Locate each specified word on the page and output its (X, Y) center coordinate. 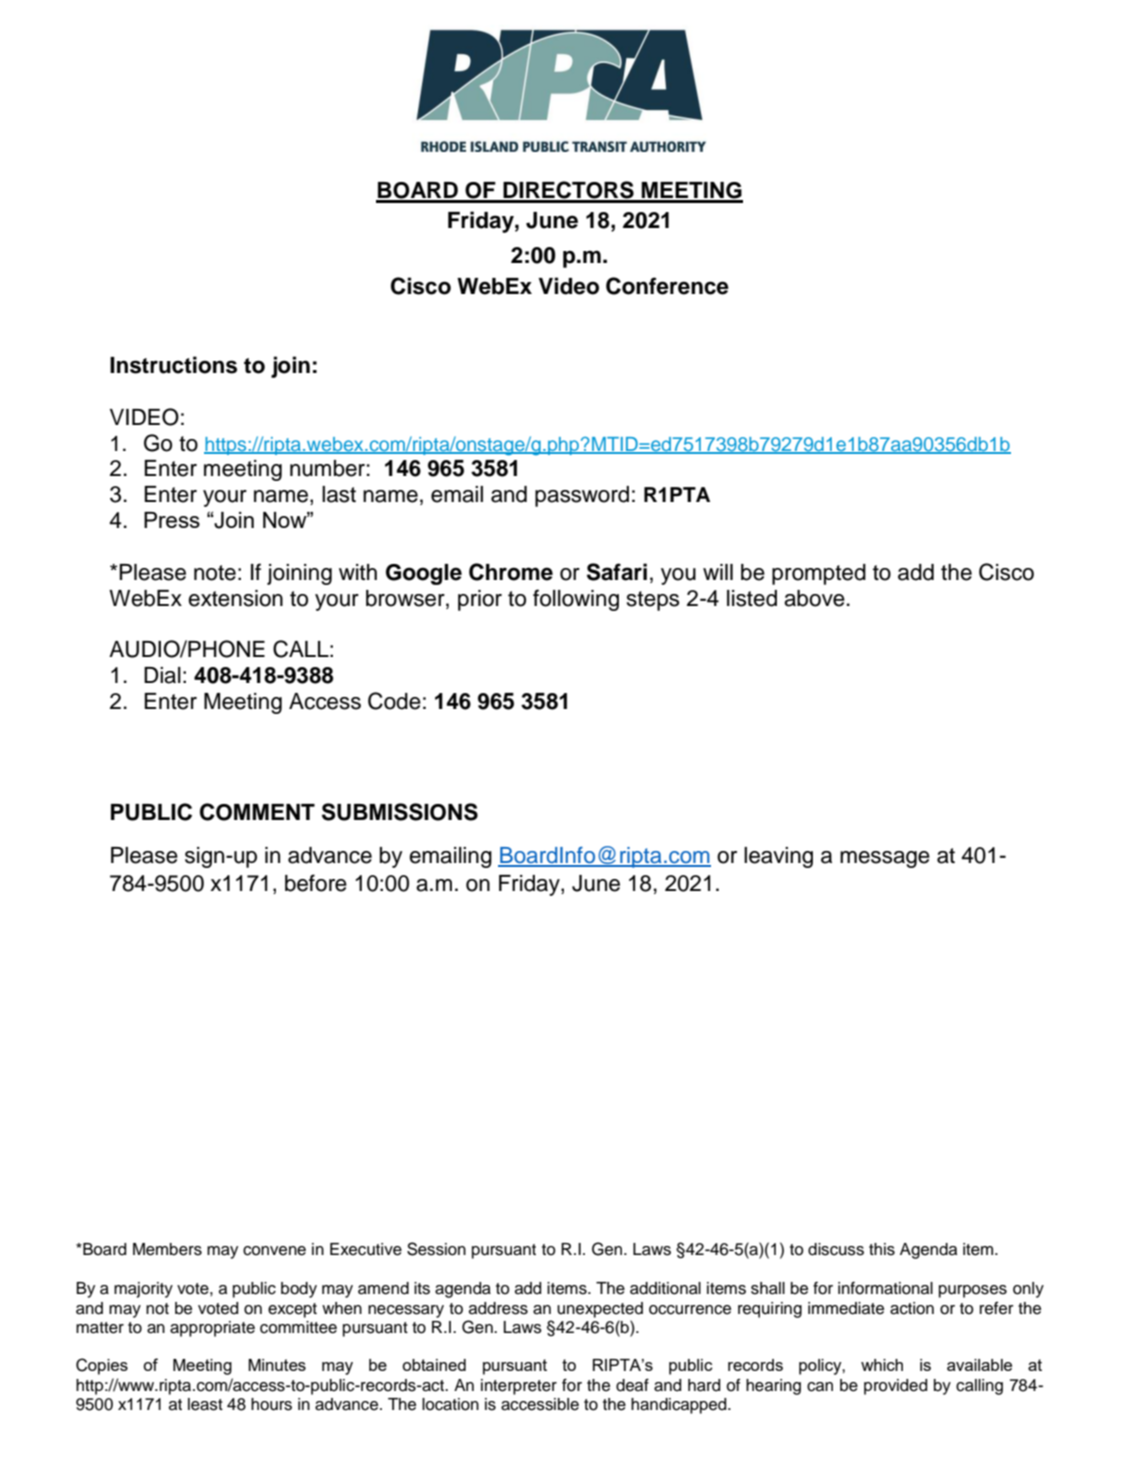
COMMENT (257, 812)
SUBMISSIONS (400, 812)
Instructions (173, 365)
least (205, 1404)
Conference (667, 286)
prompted (819, 574)
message (885, 859)
